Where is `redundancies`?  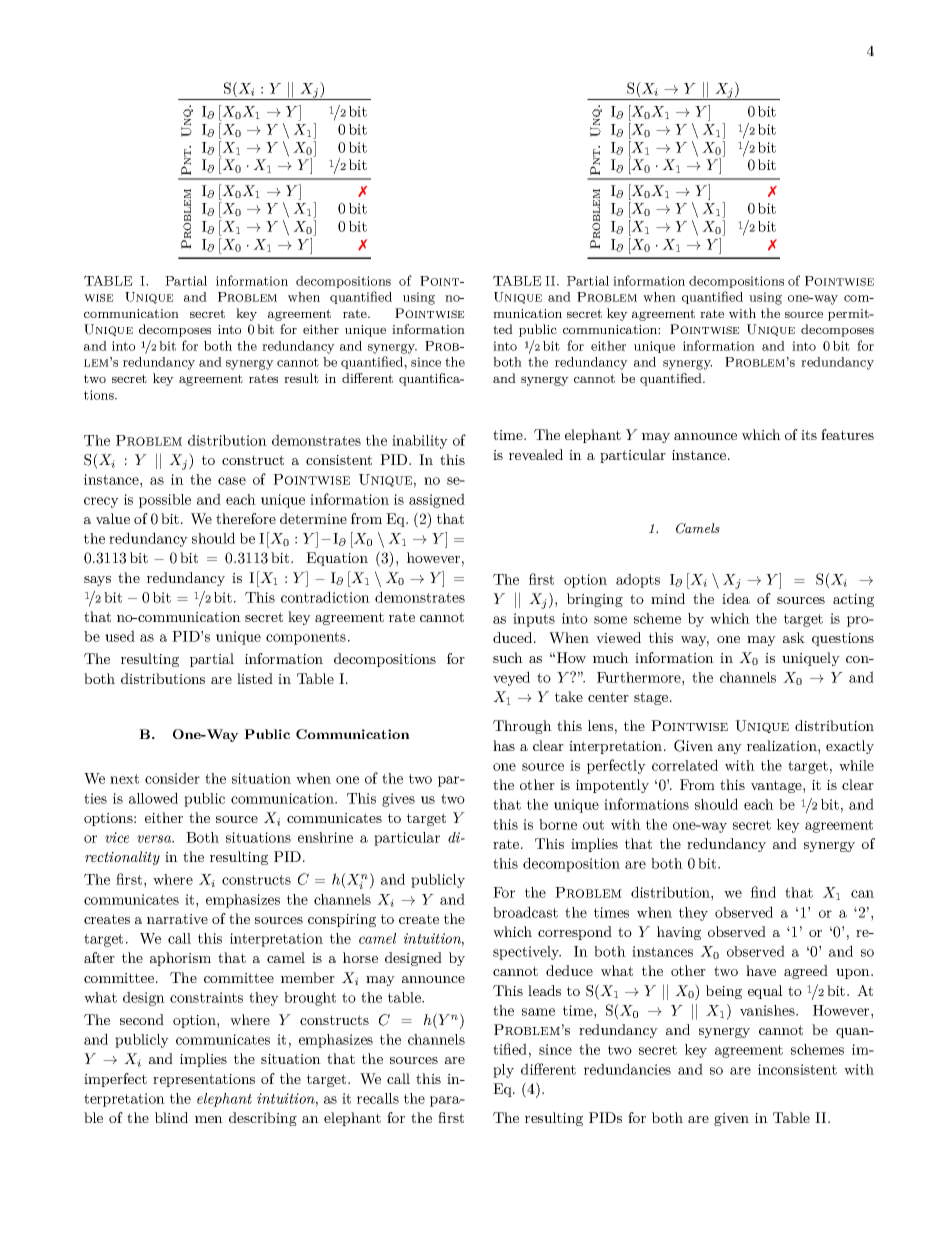 redundancies is located at coordinates (627, 1069).
